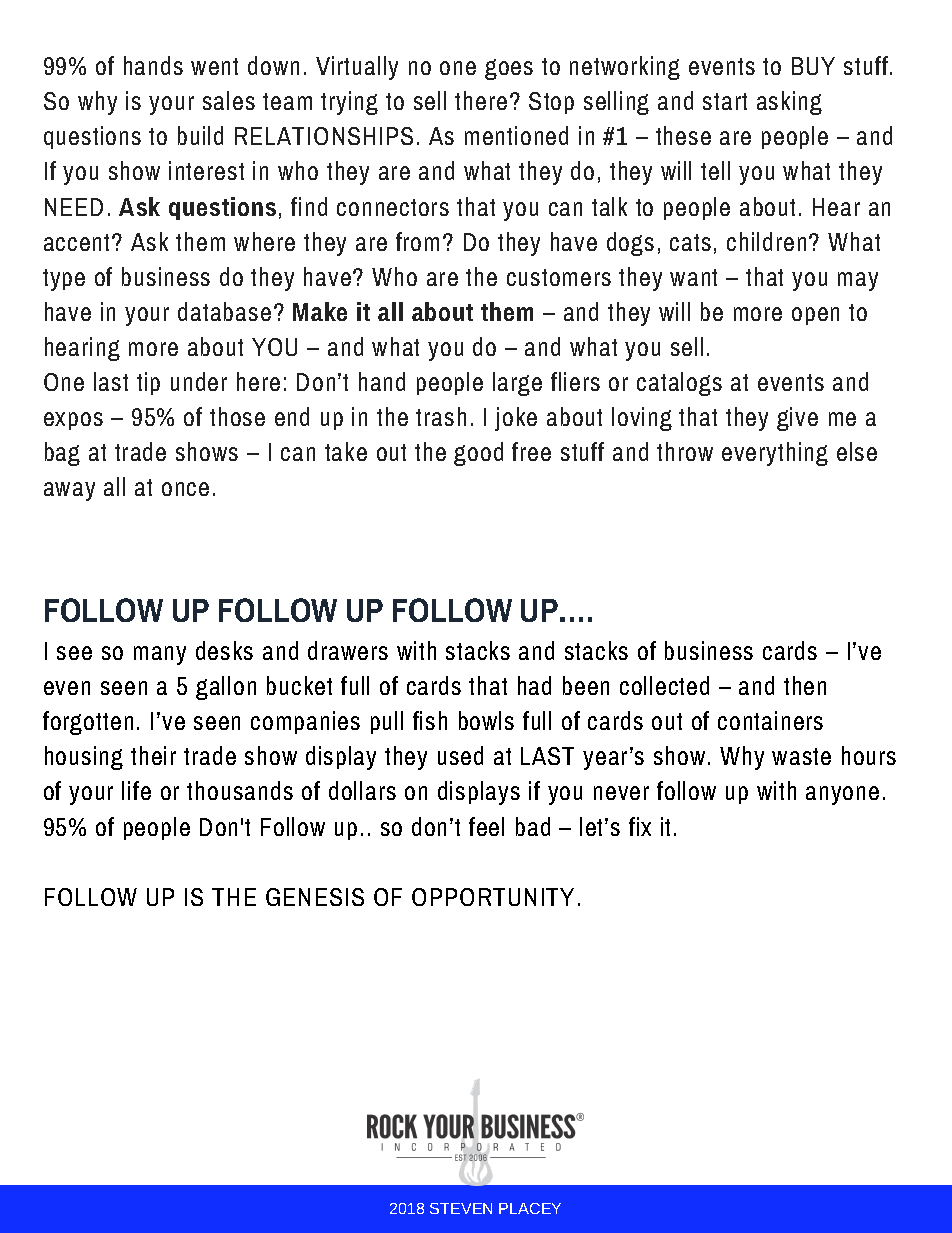  I want to click on asking, so click(789, 103).
